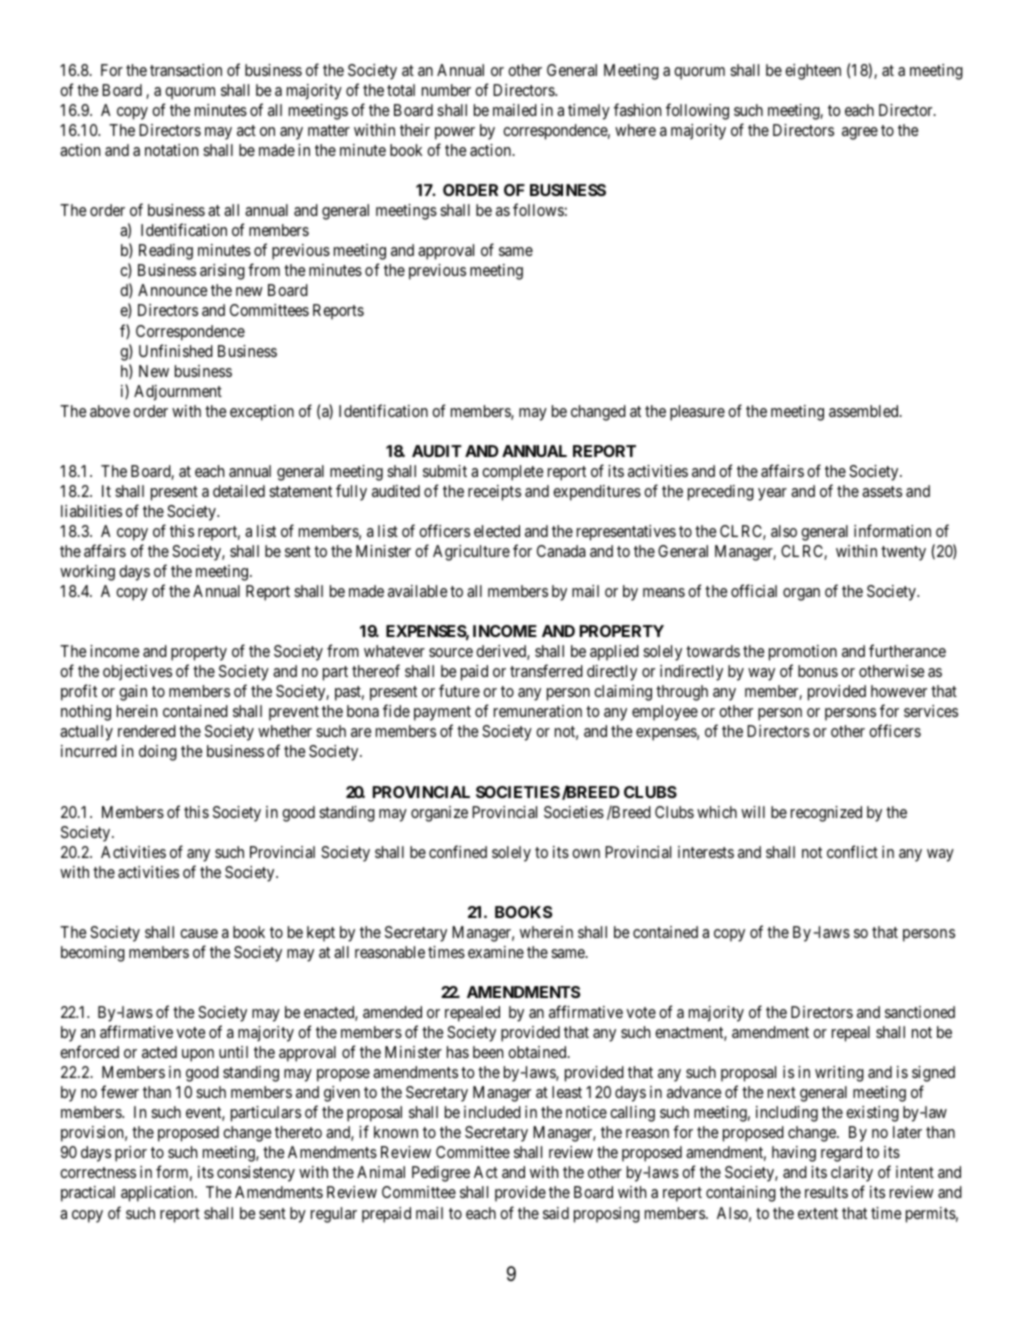 Image resolution: width=1022 pixels, height=1323 pixels. What do you see at coordinates (538, 711) in the screenshot?
I see `remuneration` at bounding box center [538, 711].
